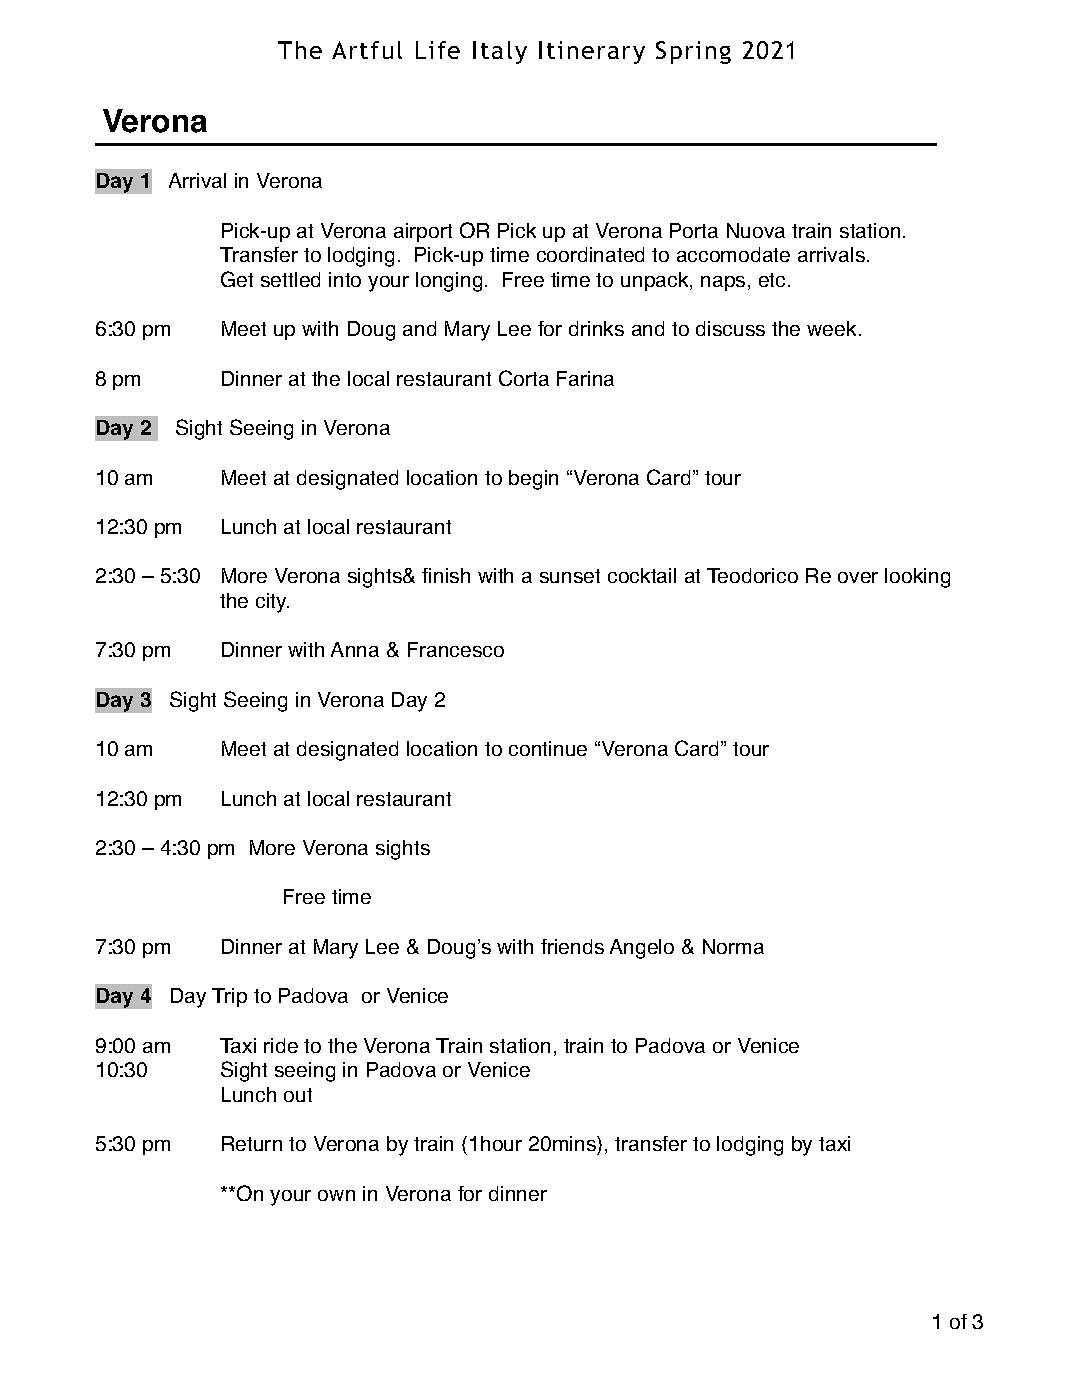 The height and width of the image is (1397, 1080). I want to click on own, so click(336, 1195).
